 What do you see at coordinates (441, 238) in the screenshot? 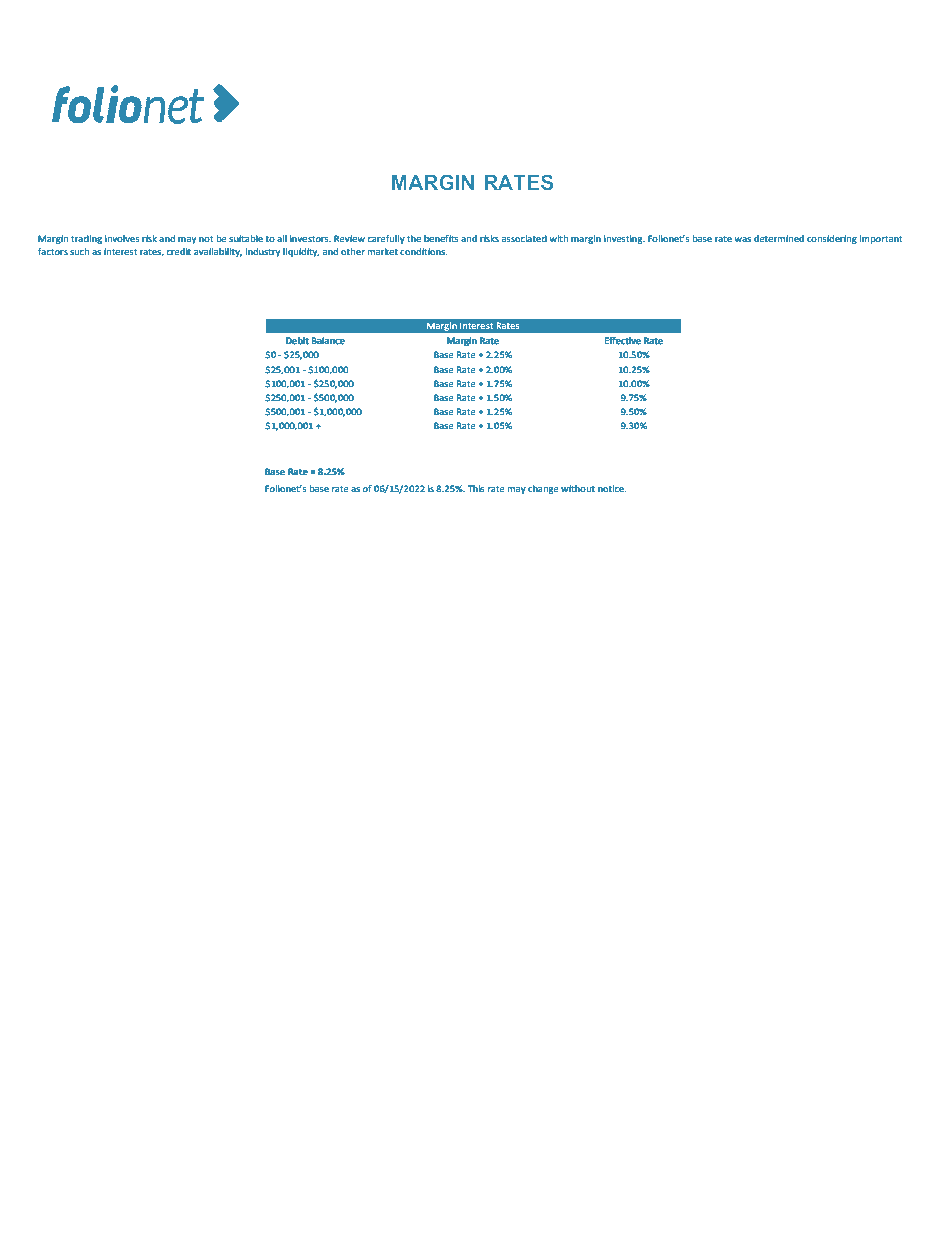
I see `benefits` at bounding box center [441, 238].
